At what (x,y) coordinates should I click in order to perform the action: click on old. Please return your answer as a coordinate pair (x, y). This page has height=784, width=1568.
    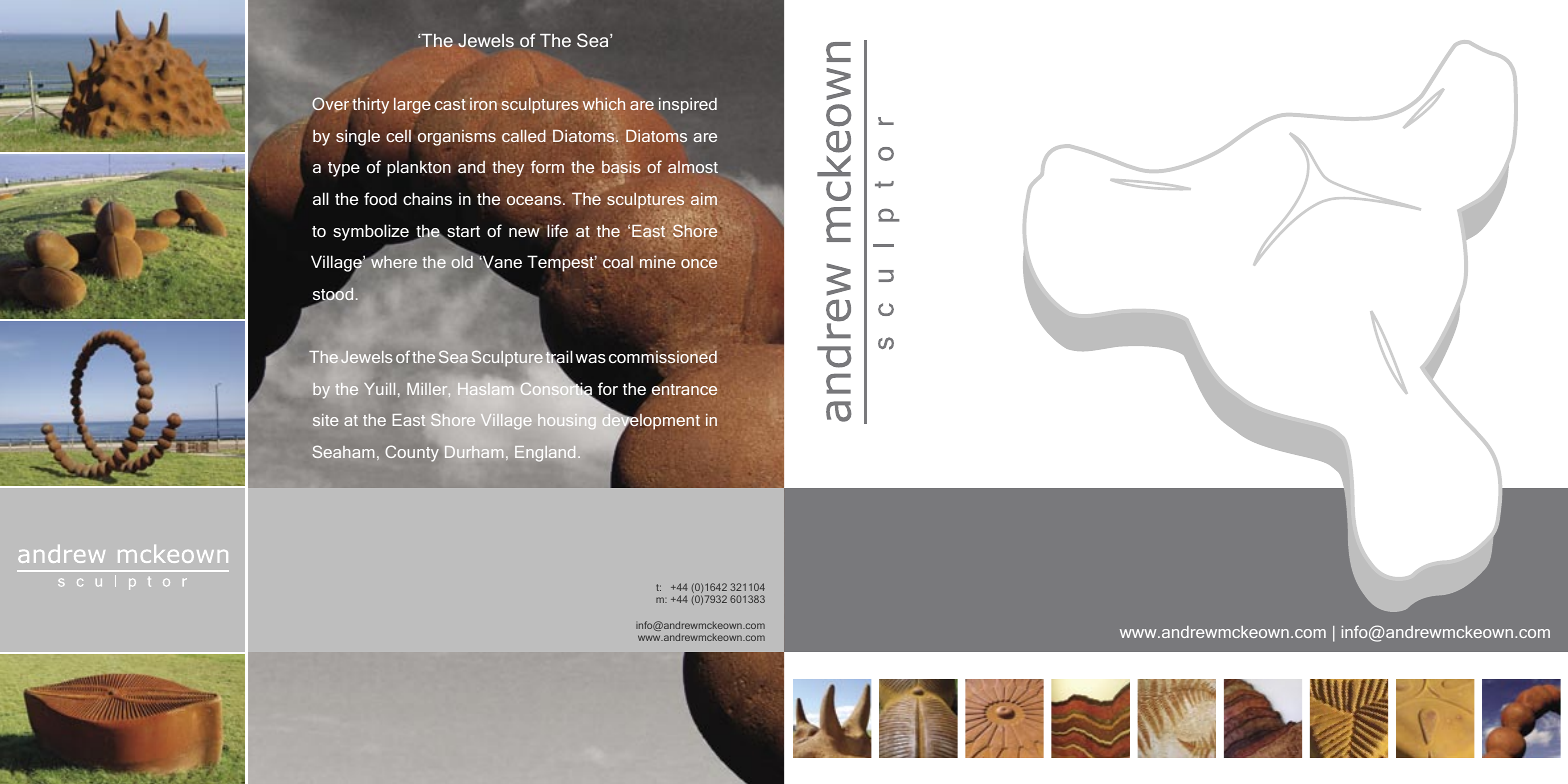
    Looking at the image, I should click on (462, 262).
